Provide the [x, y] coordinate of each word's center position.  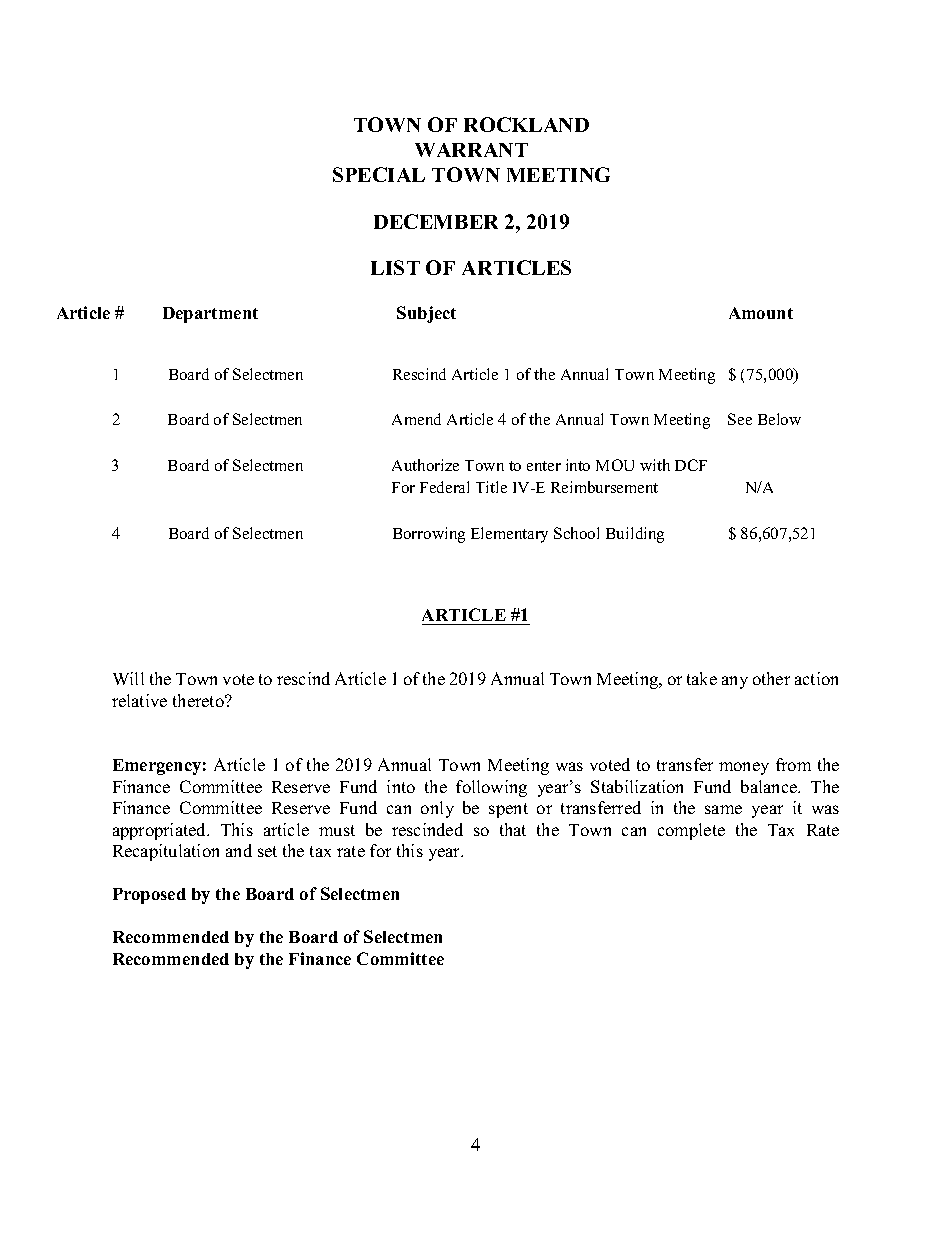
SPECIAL [379, 174]
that [513, 829]
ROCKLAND [526, 124]
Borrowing [429, 535]
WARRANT [471, 150]
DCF [691, 465]
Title [491, 487]
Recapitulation [166, 852]
